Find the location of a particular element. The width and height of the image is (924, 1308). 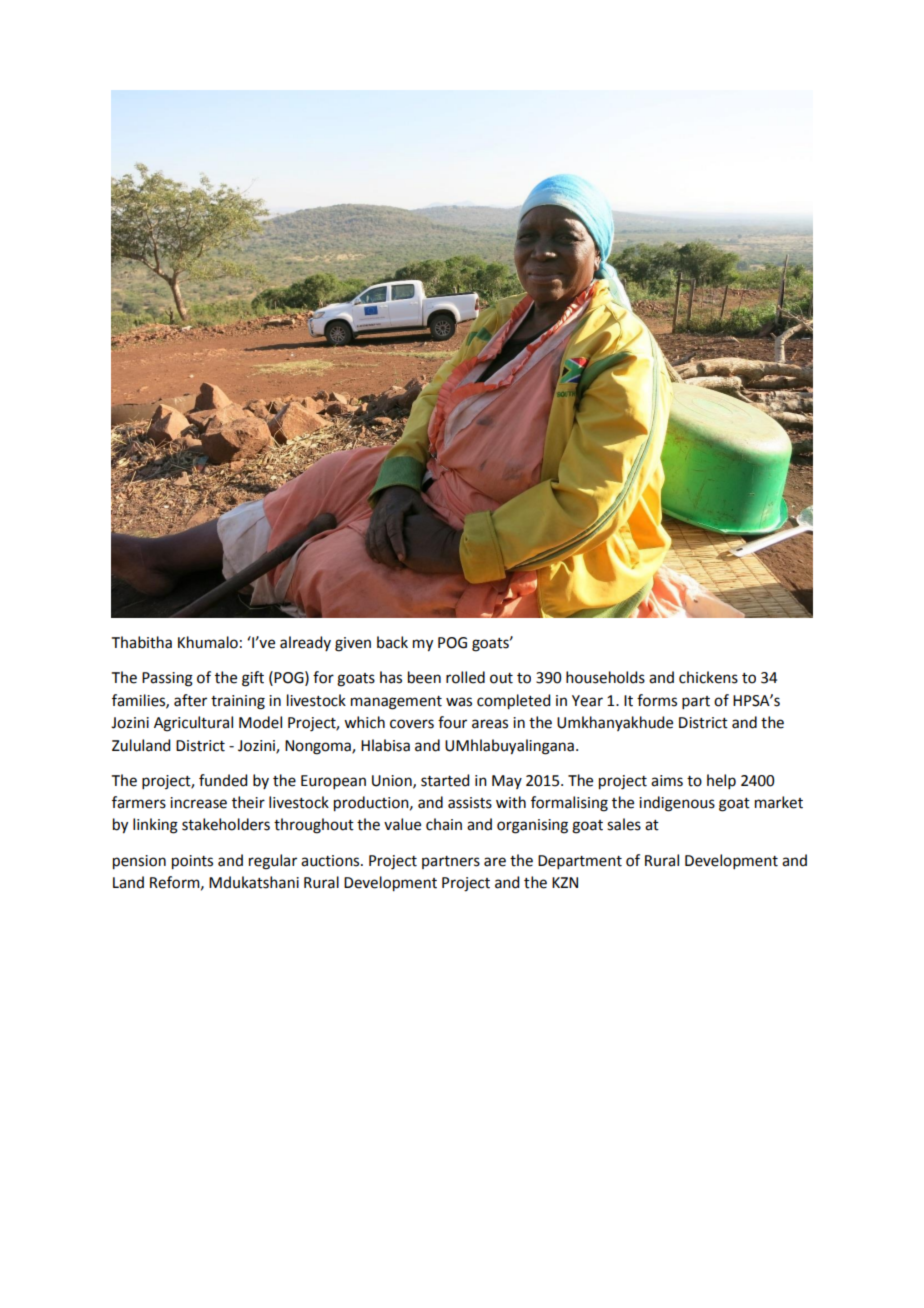

aims is located at coordinates (667, 781).
